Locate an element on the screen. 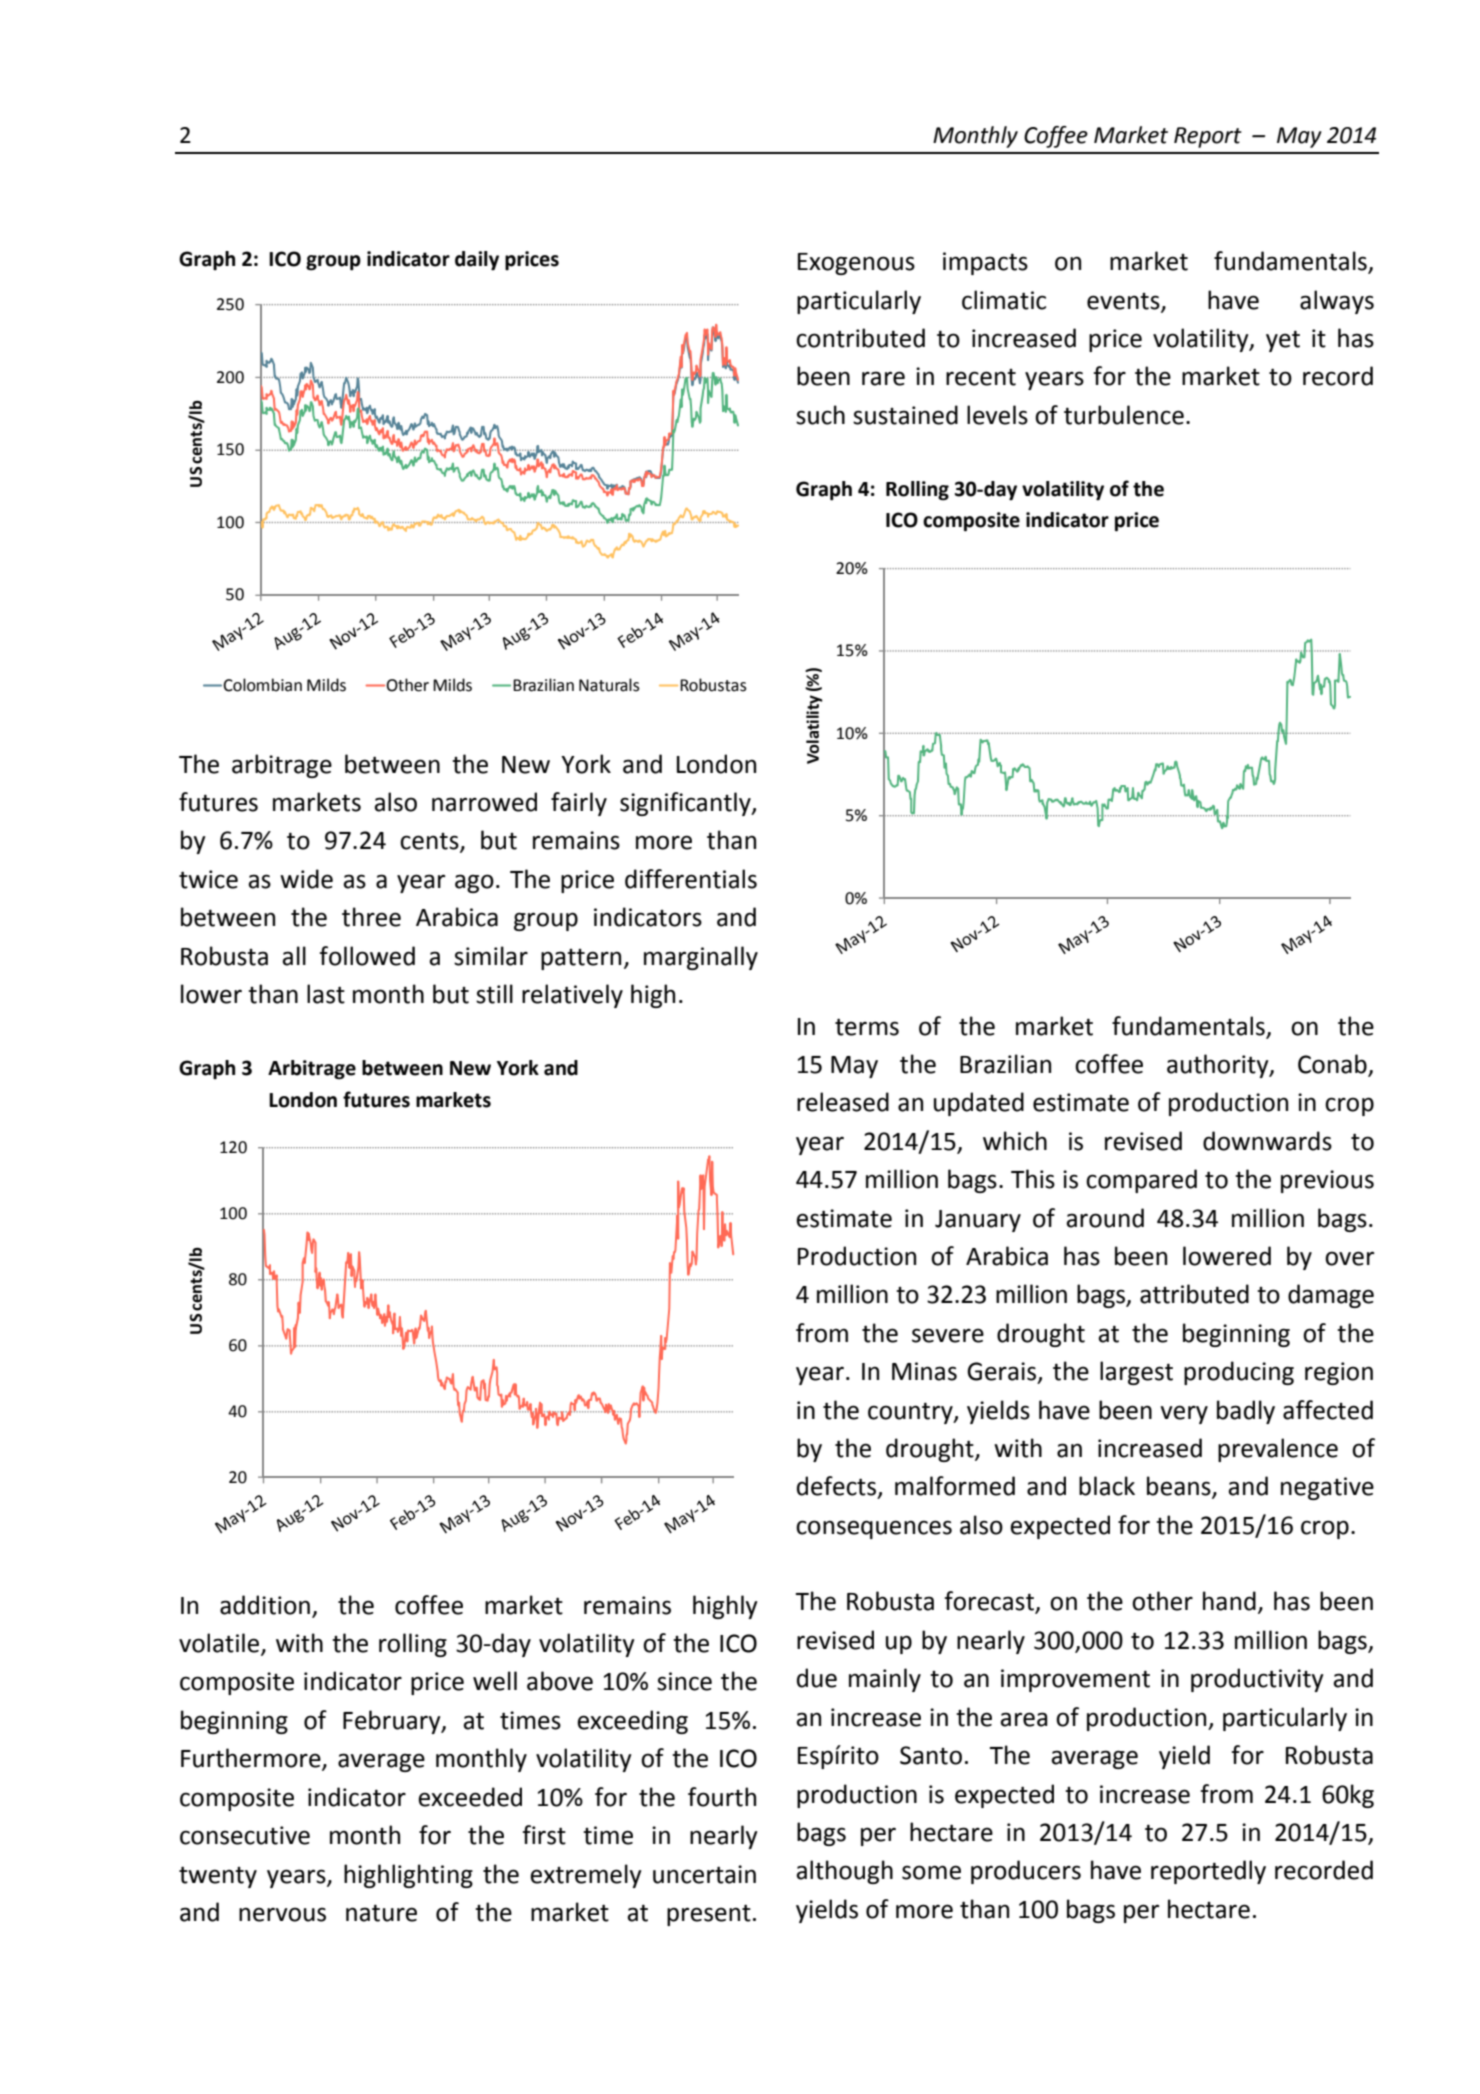  last is located at coordinates (326, 994).
